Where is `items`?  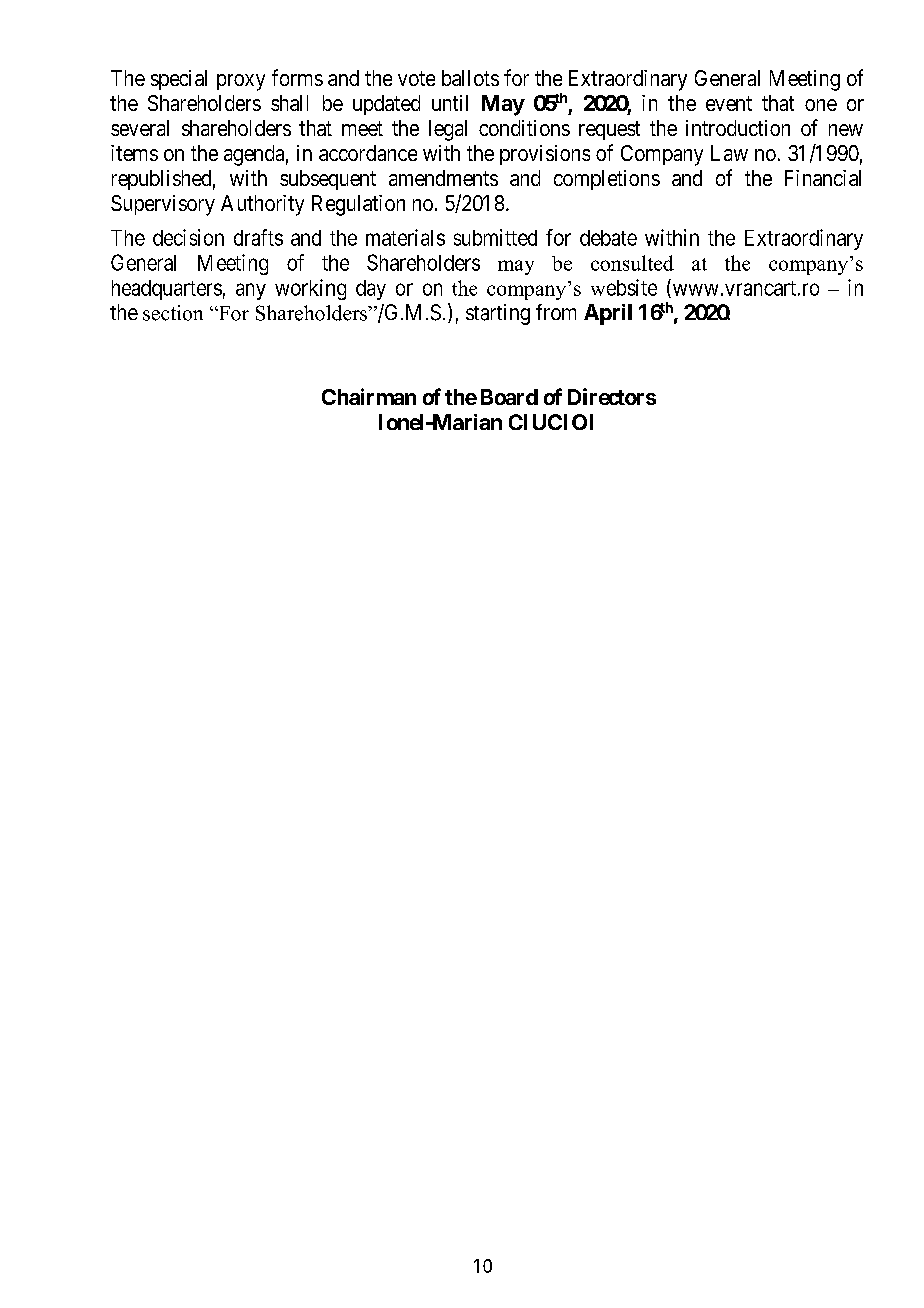
items is located at coordinates (134, 153).
